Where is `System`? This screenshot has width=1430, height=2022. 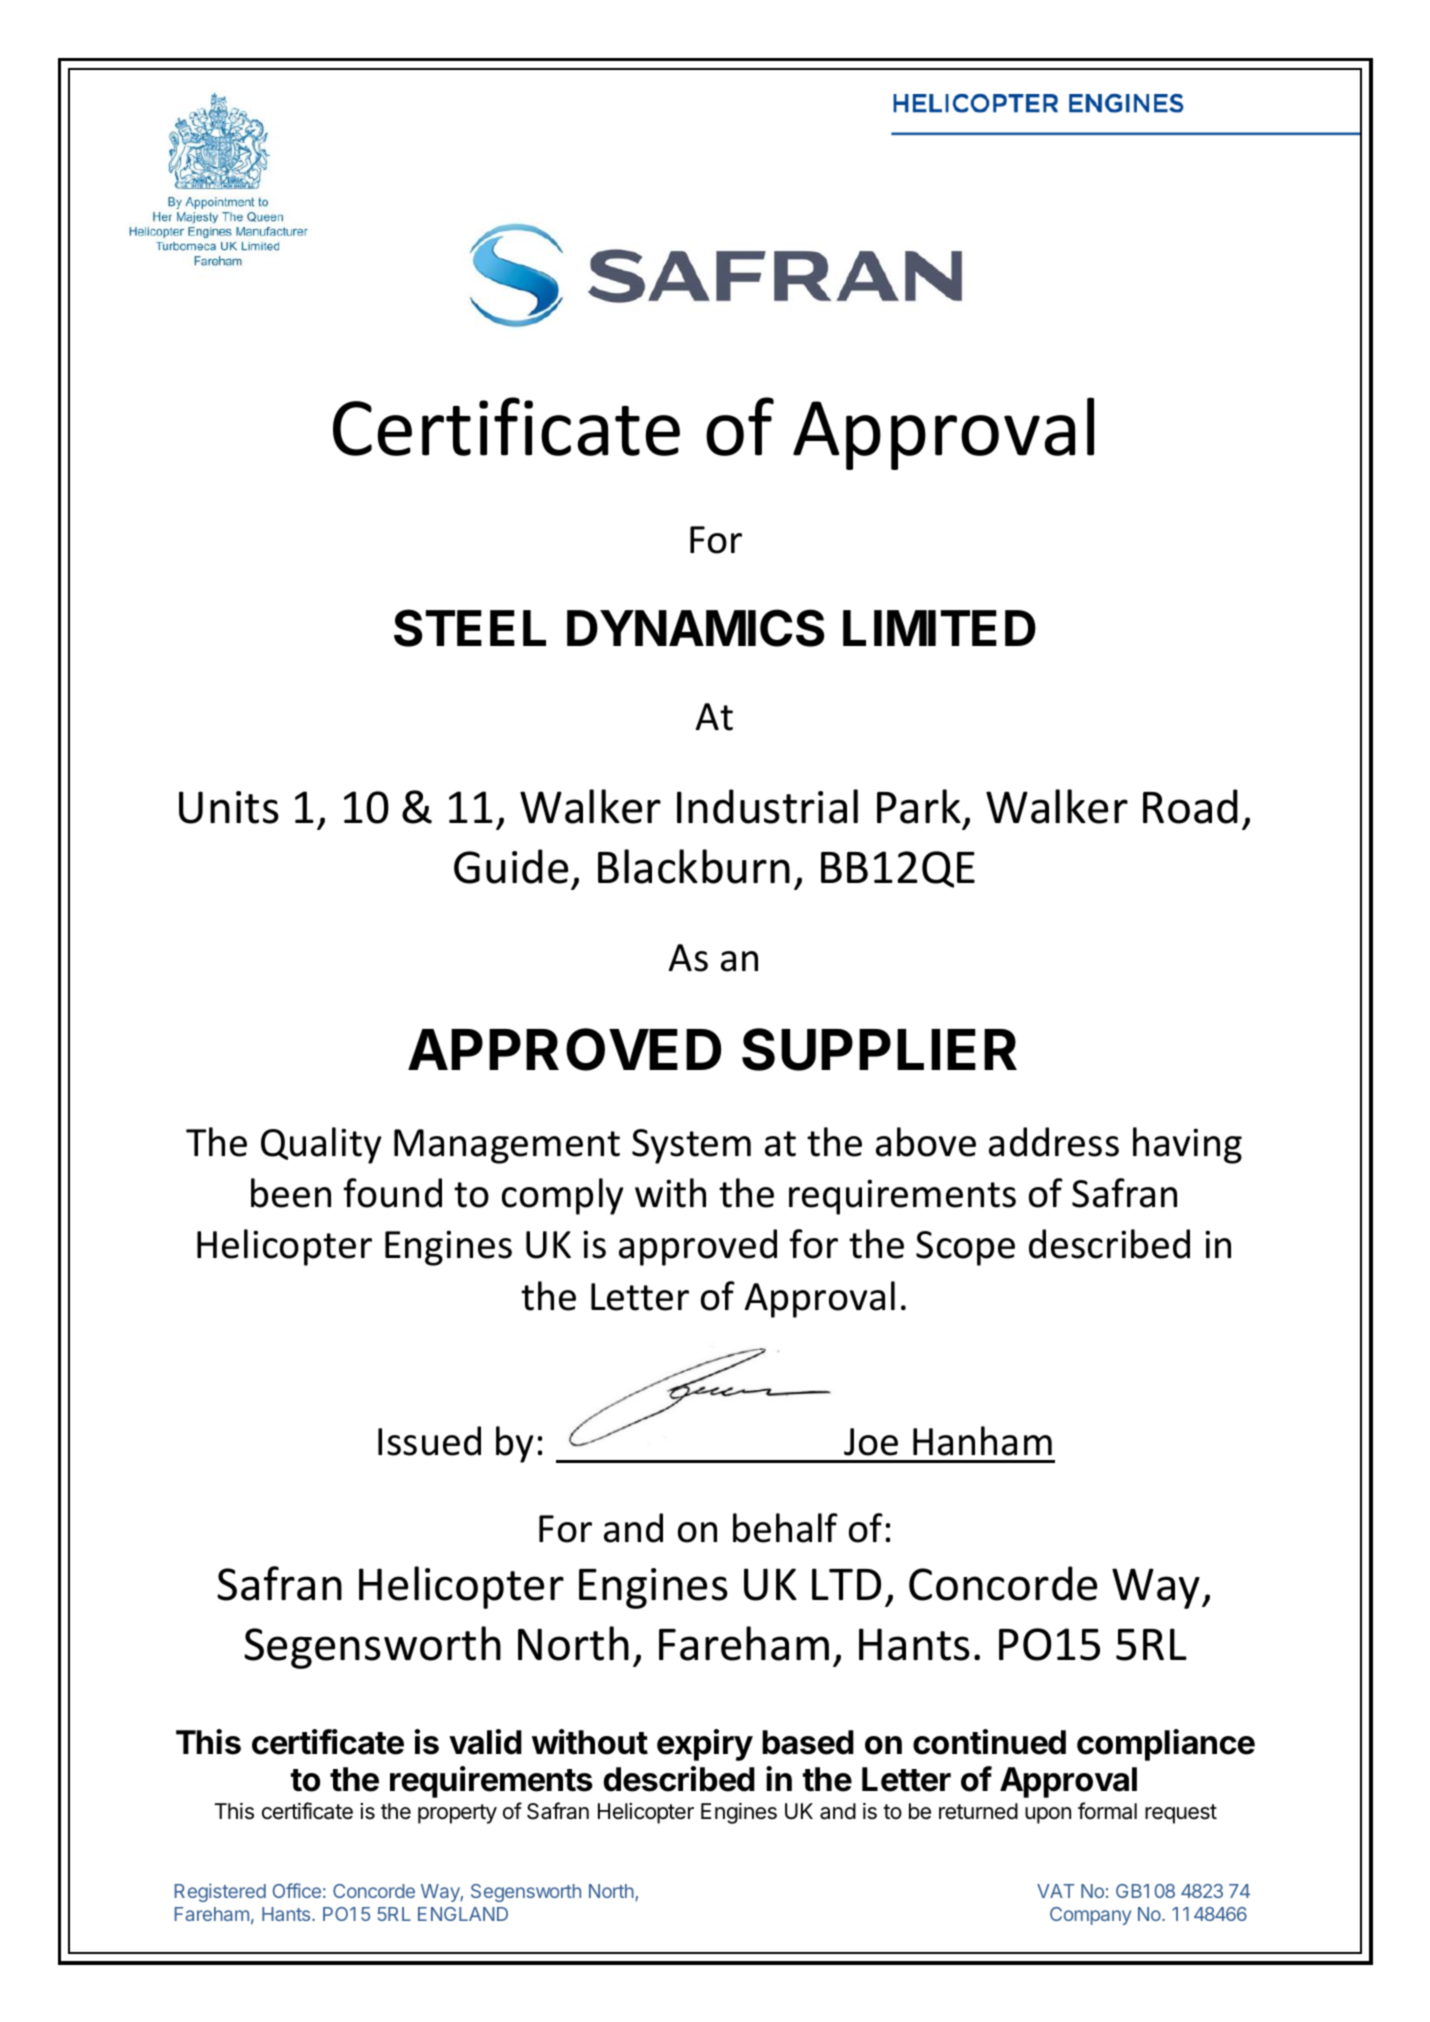 System is located at coordinates (691, 1146).
